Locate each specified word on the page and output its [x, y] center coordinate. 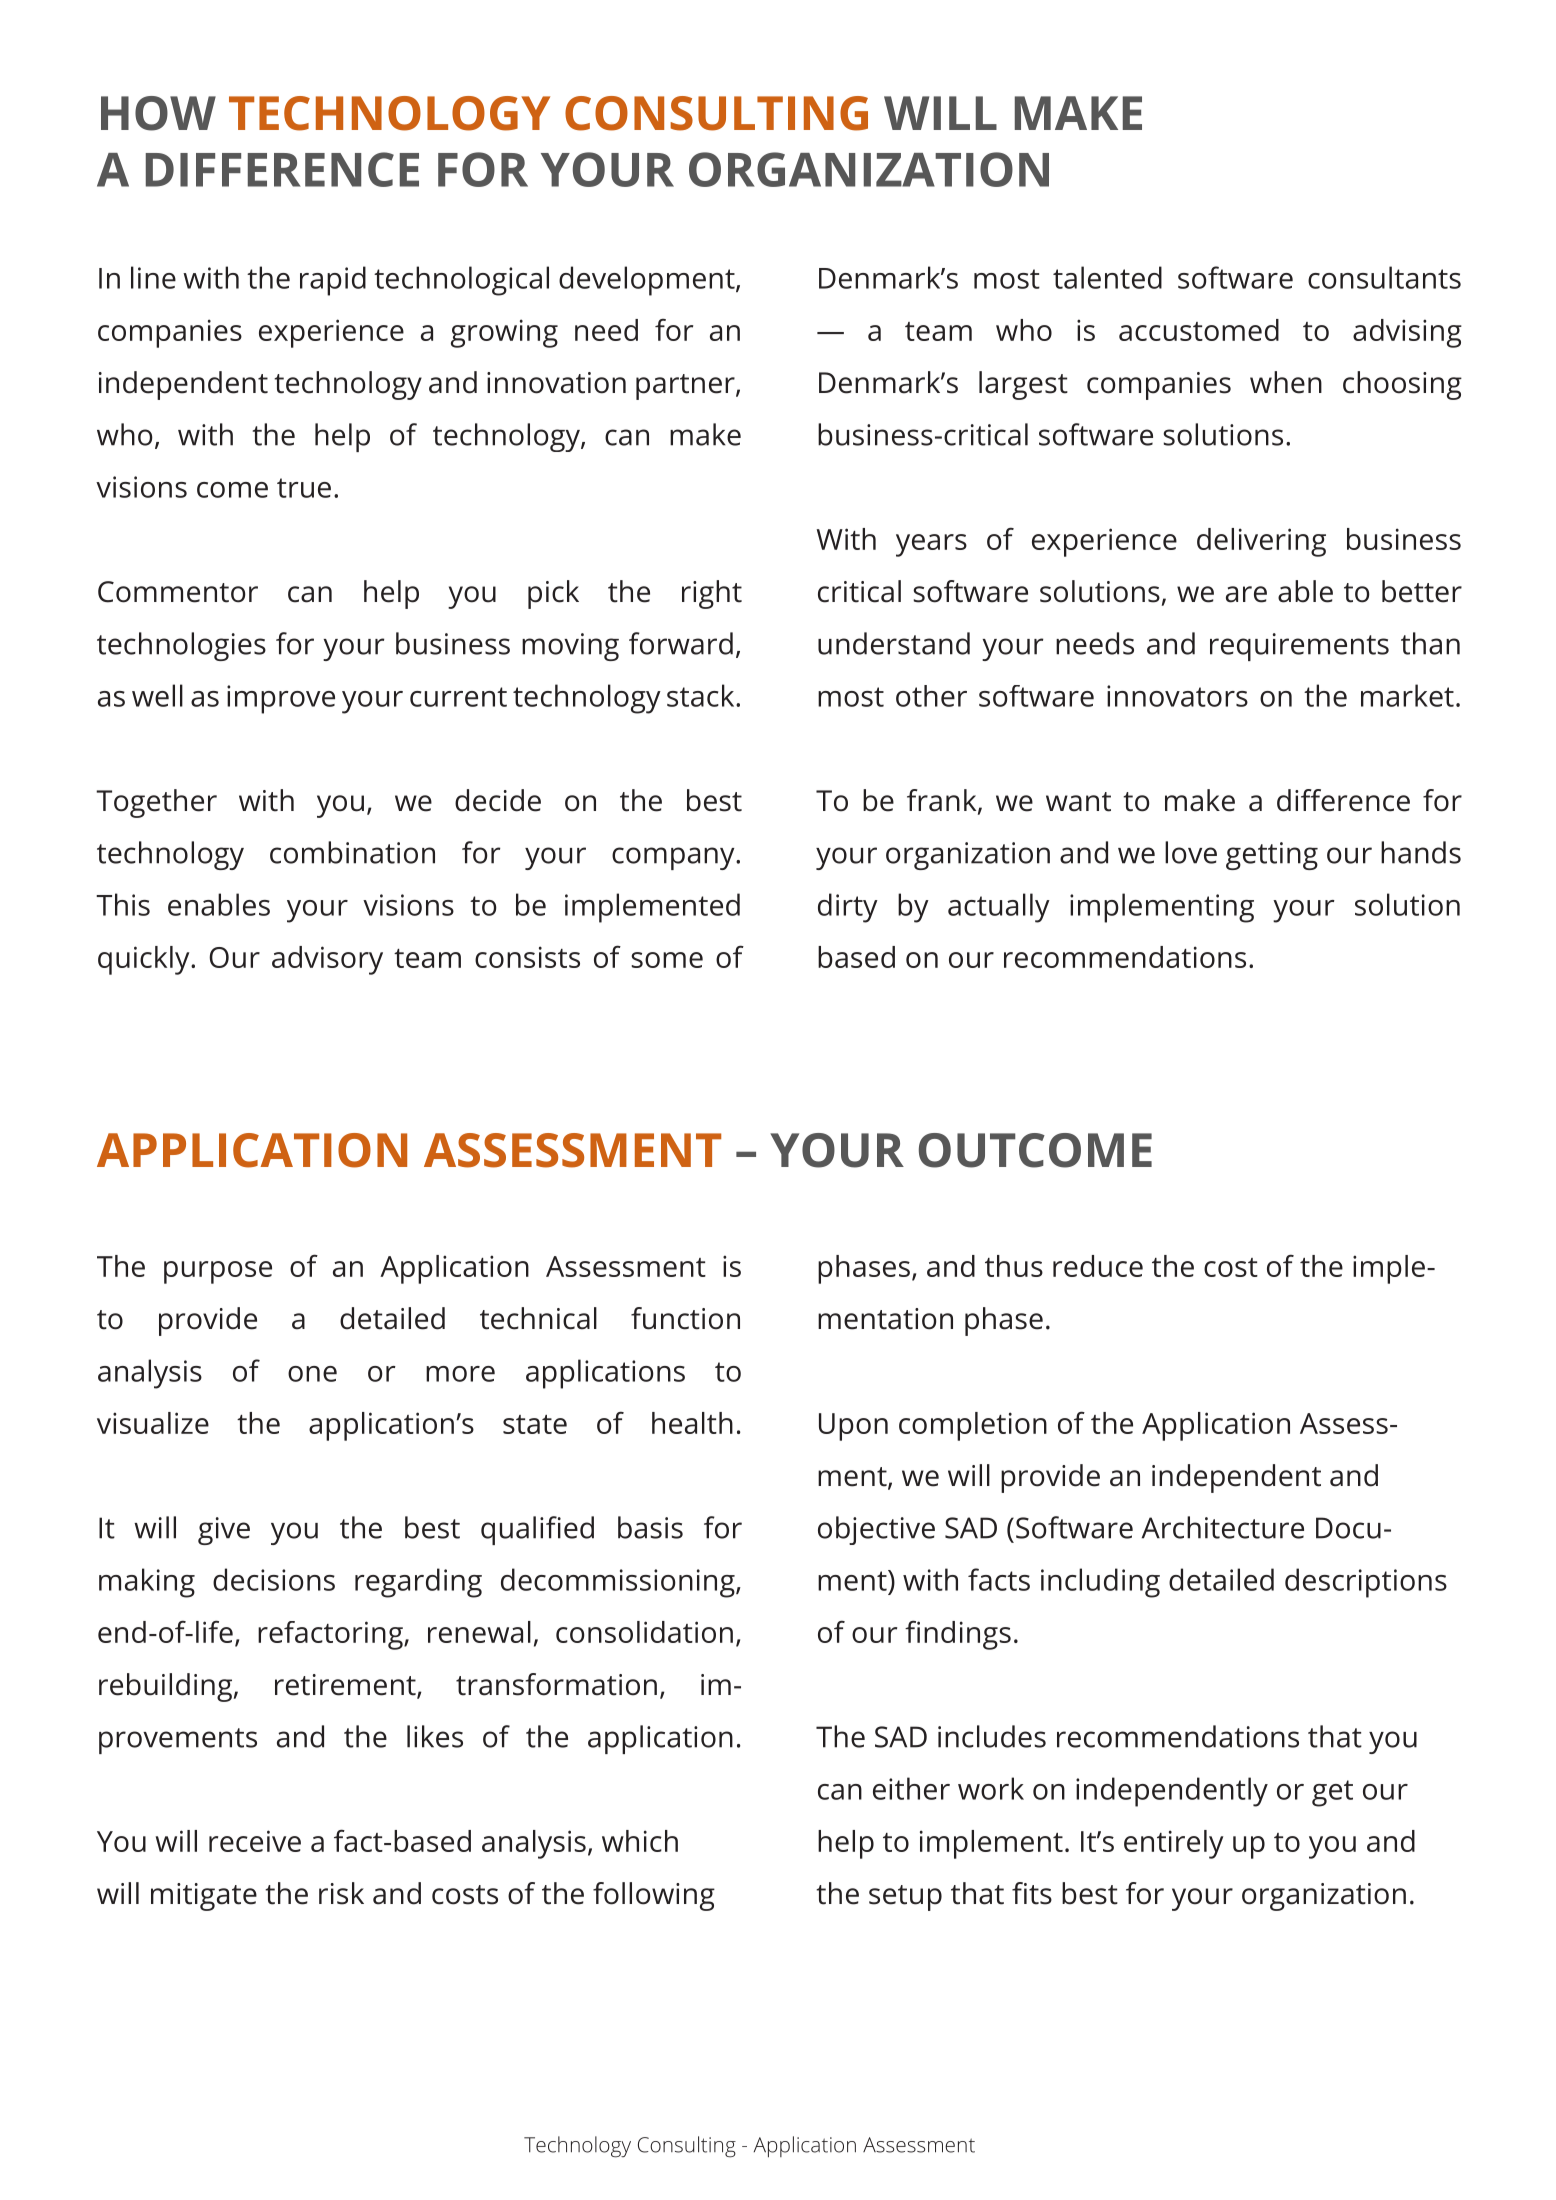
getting [1272, 856]
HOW [158, 113]
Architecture [1223, 1527]
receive [255, 1841]
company [674, 858]
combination [352, 852]
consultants [1384, 277]
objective [876, 1530]
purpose [218, 1272]
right [712, 594]
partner [686, 387]
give [224, 1531]
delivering [1261, 542]
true [304, 488]
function [685, 1318]
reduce [1098, 1266]
